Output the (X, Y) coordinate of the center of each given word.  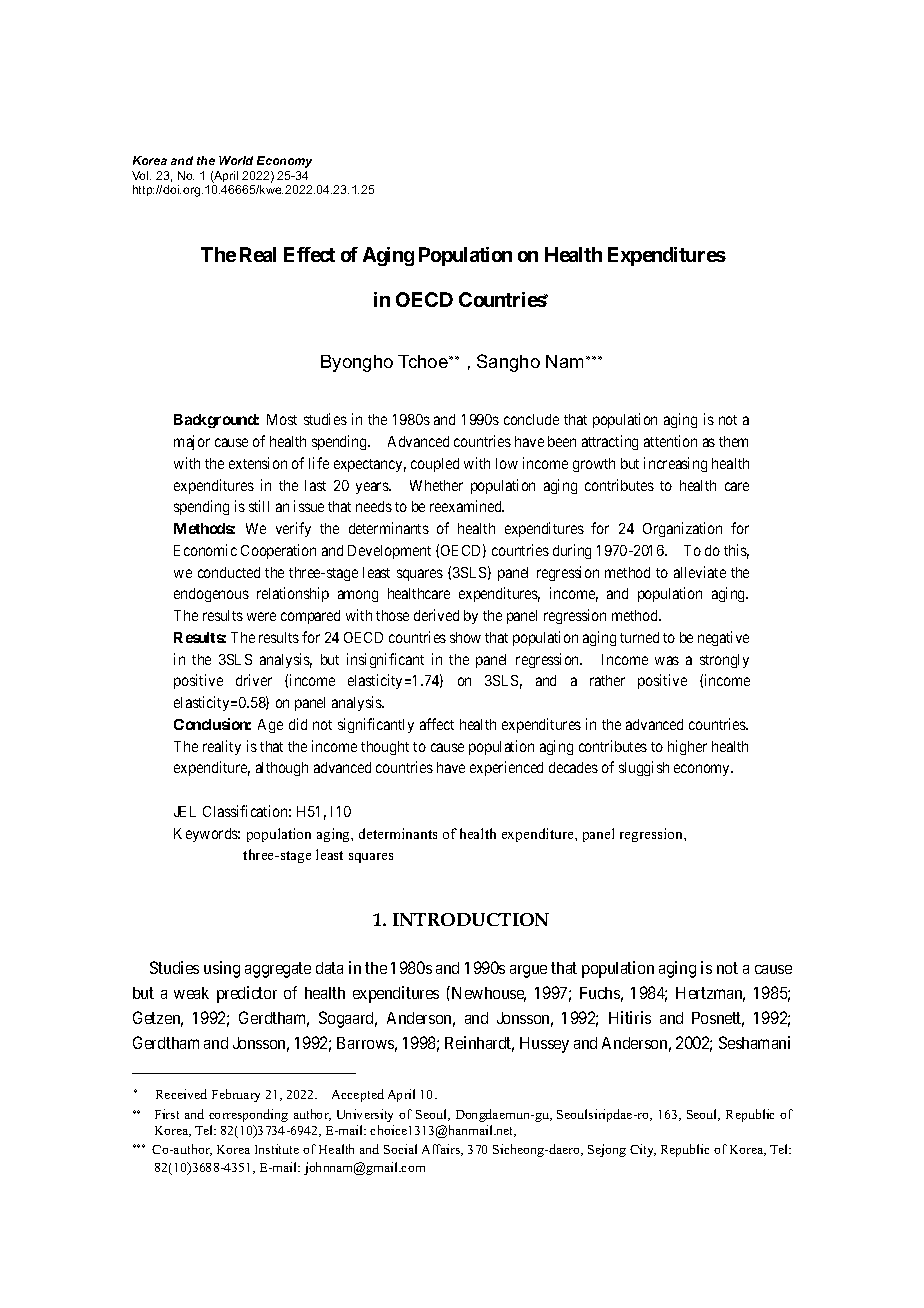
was (667, 660)
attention (670, 441)
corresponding (248, 1115)
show (465, 637)
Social (400, 1149)
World (236, 160)
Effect (309, 254)
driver (254, 680)
